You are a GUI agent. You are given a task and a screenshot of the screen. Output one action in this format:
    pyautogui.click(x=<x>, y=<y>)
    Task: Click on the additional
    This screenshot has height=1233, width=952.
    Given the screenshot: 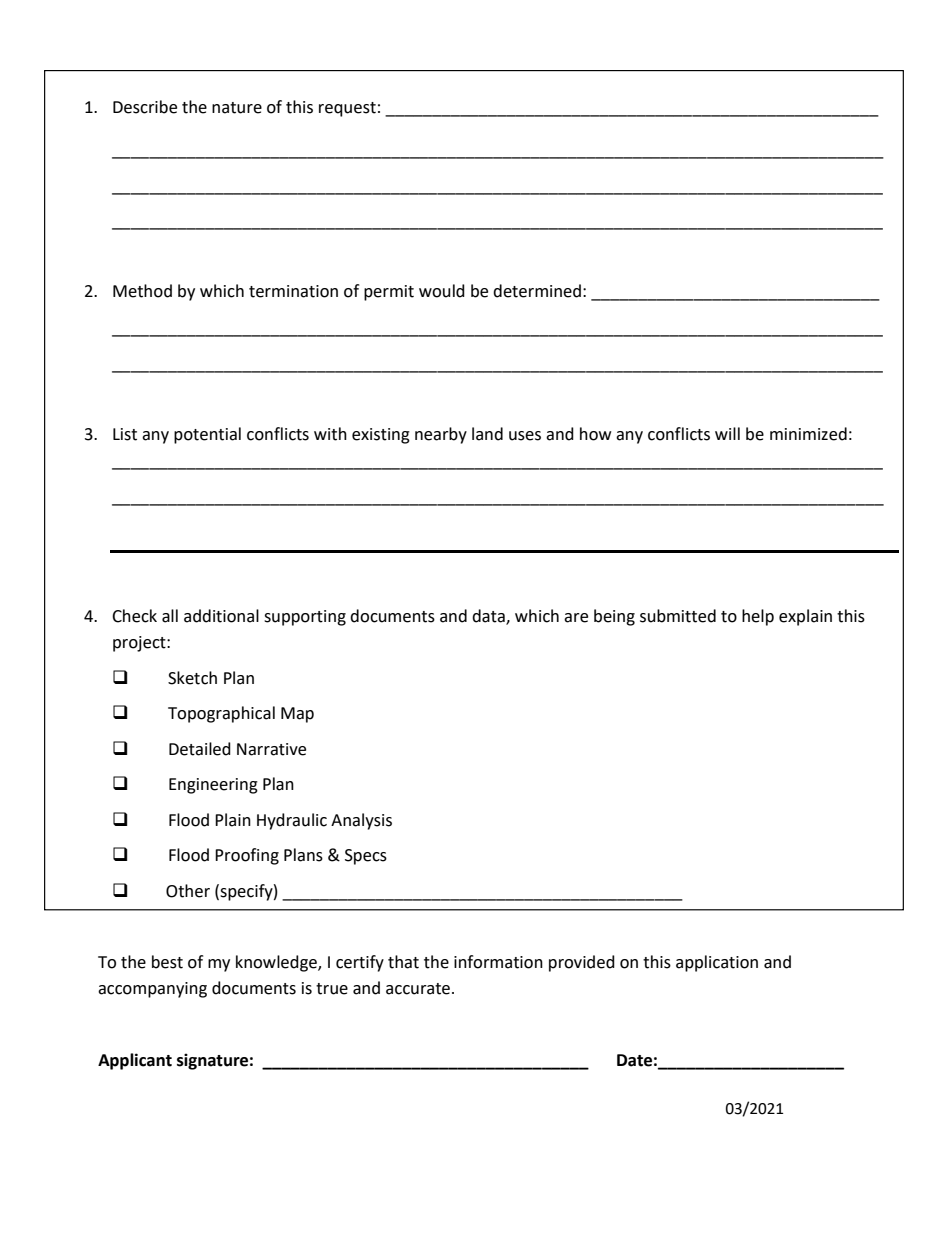 What is the action you would take?
    pyautogui.click(x=221, y=616)
